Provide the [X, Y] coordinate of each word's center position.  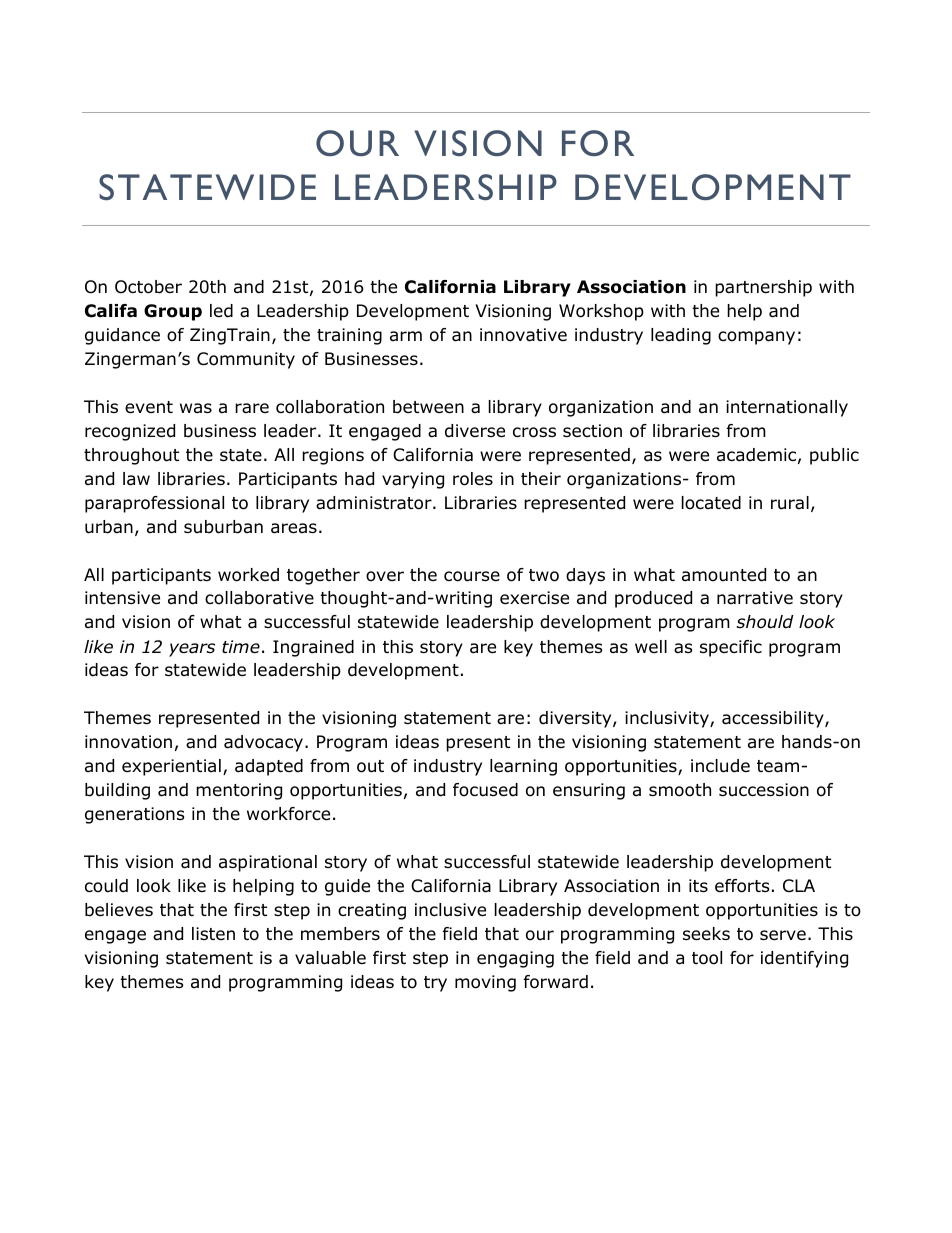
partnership [763, 288]
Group [173, 312]
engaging [515, 959]
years [192, 650]
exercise [534, 598]
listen [213, 933]
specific [731, 648]
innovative [523, 335]
